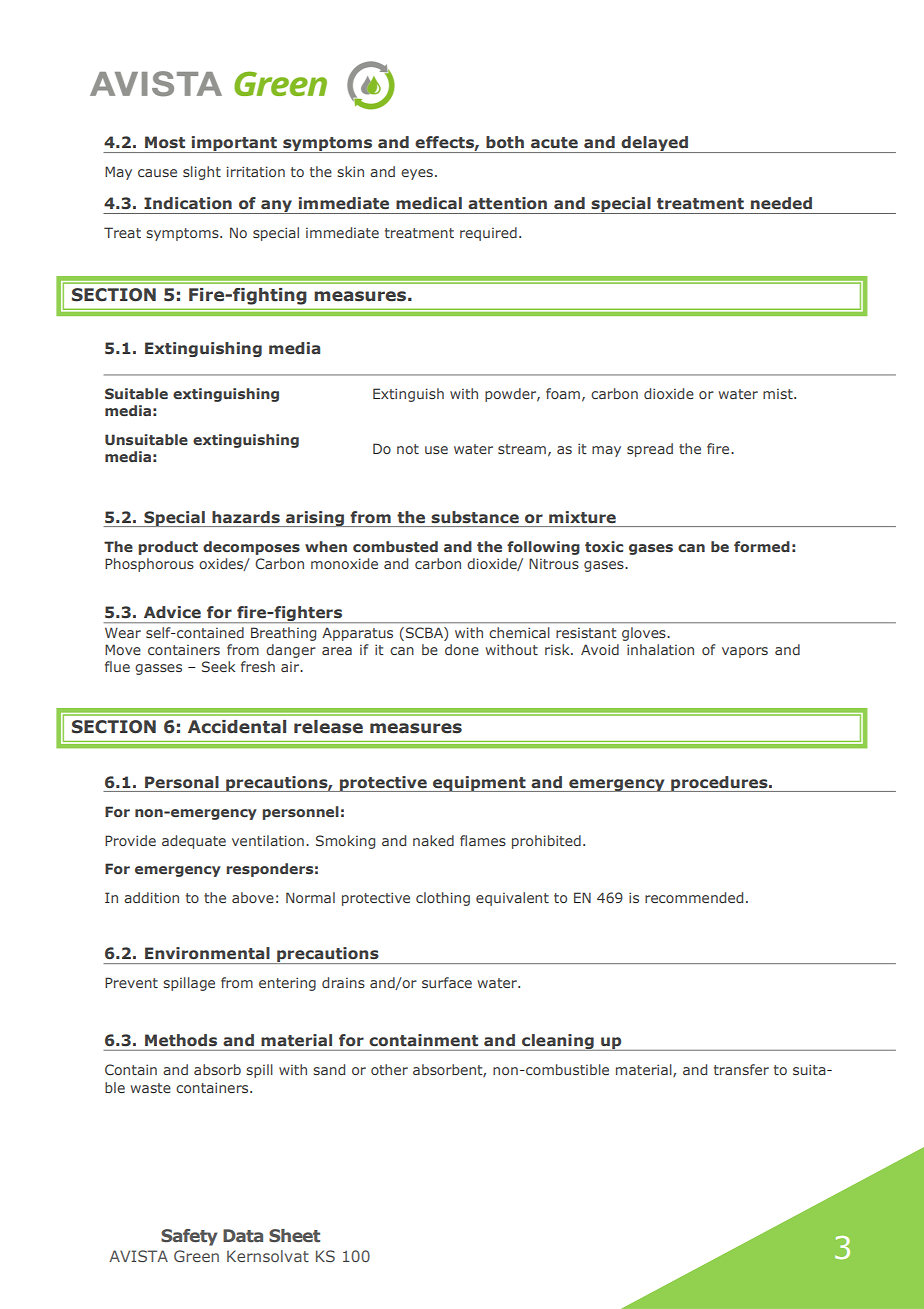 This document has width=924, height=1309. I want to click on delayed, so click(655, 144).
